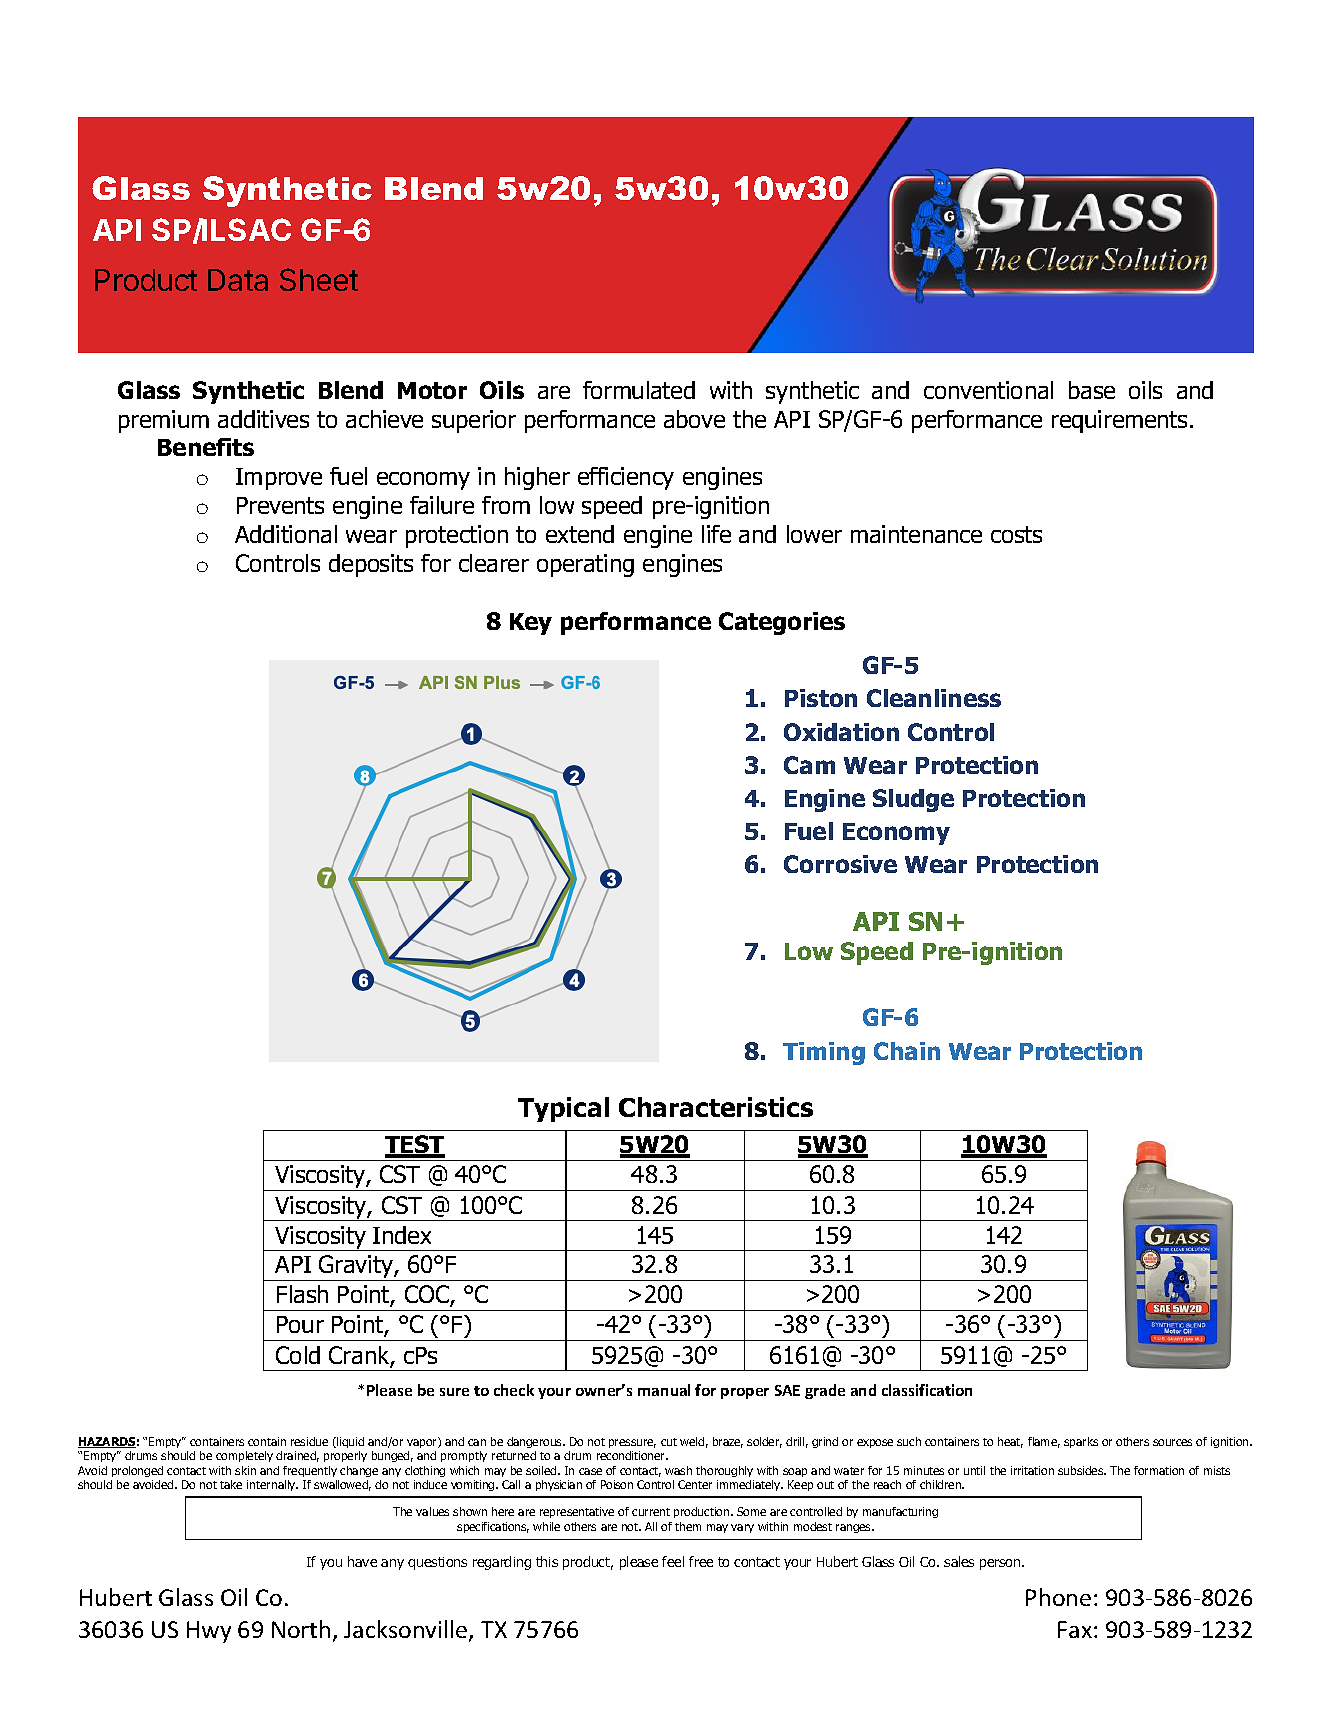 This page has width=1332, height=1724. I want to click on Data, so click(238, 280).
